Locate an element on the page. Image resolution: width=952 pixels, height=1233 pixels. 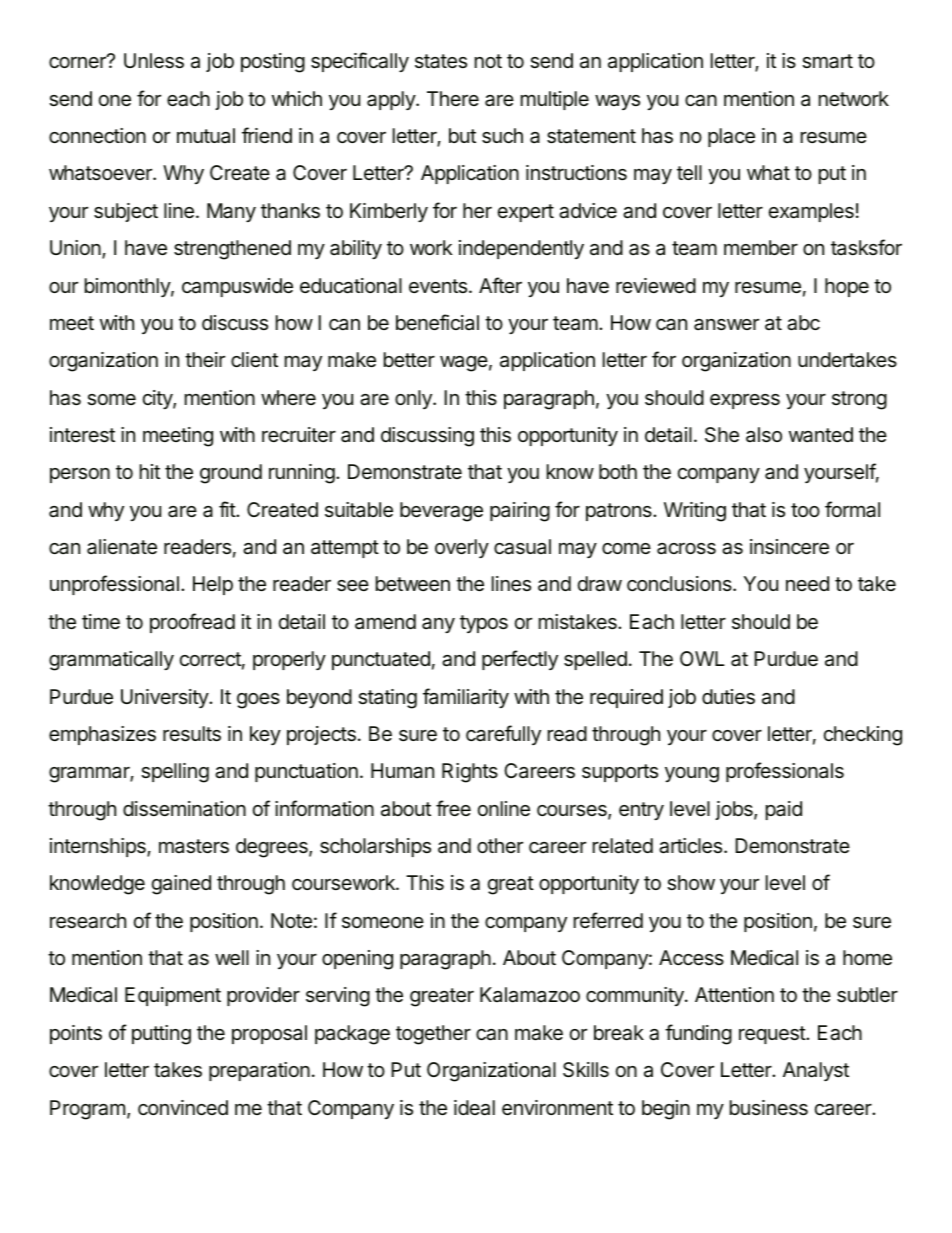
smart is located at coordinates (827, 61).
